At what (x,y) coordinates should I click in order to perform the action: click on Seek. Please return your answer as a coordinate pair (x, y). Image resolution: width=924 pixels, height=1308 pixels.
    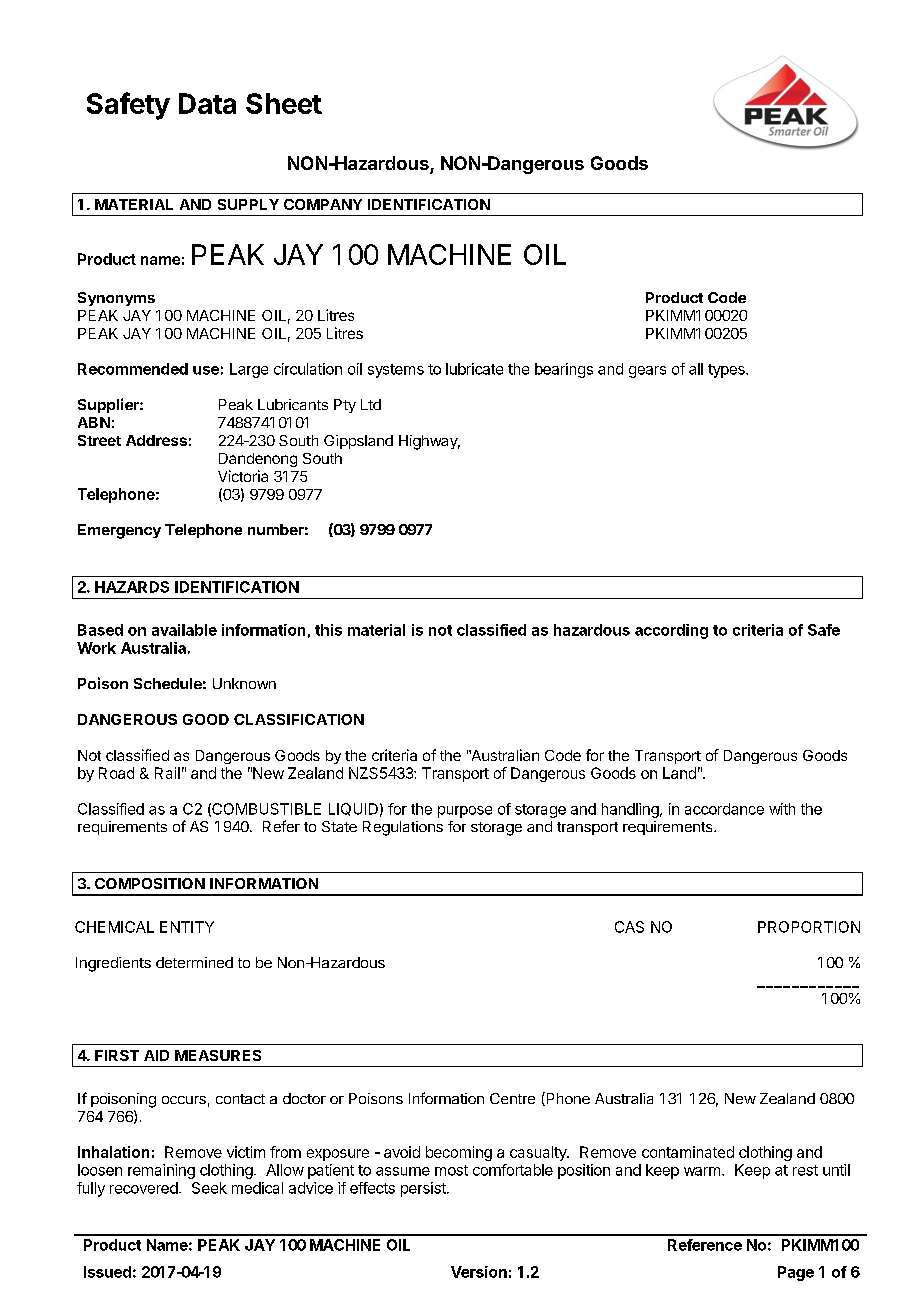
    Looking at the image, I should click on (209, 1188).
